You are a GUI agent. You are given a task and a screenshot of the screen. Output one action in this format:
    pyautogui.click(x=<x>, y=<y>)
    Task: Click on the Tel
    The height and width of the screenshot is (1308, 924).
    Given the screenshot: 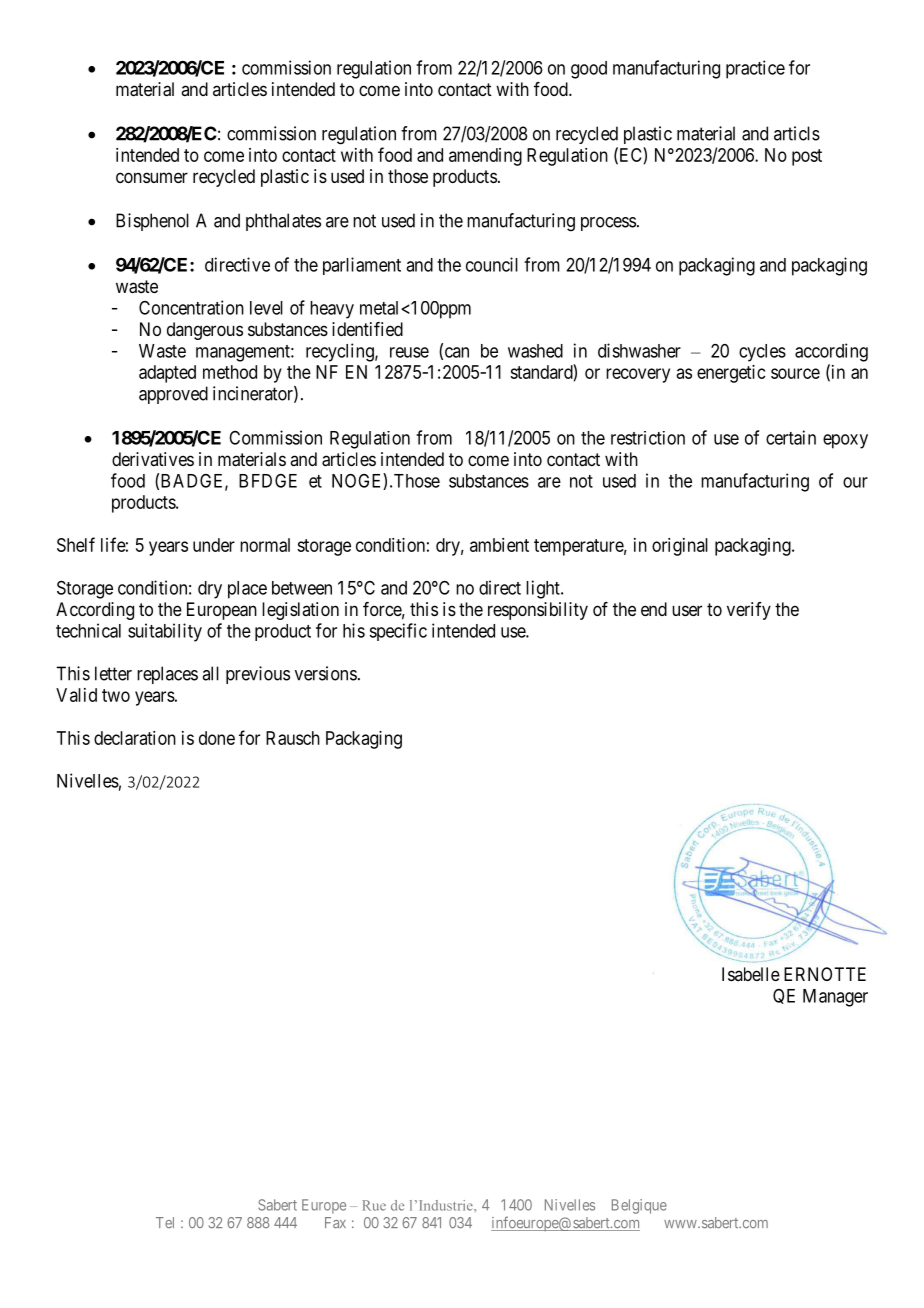 What is the action you would take?
    pyautogui.click(x=165, y=1222)
